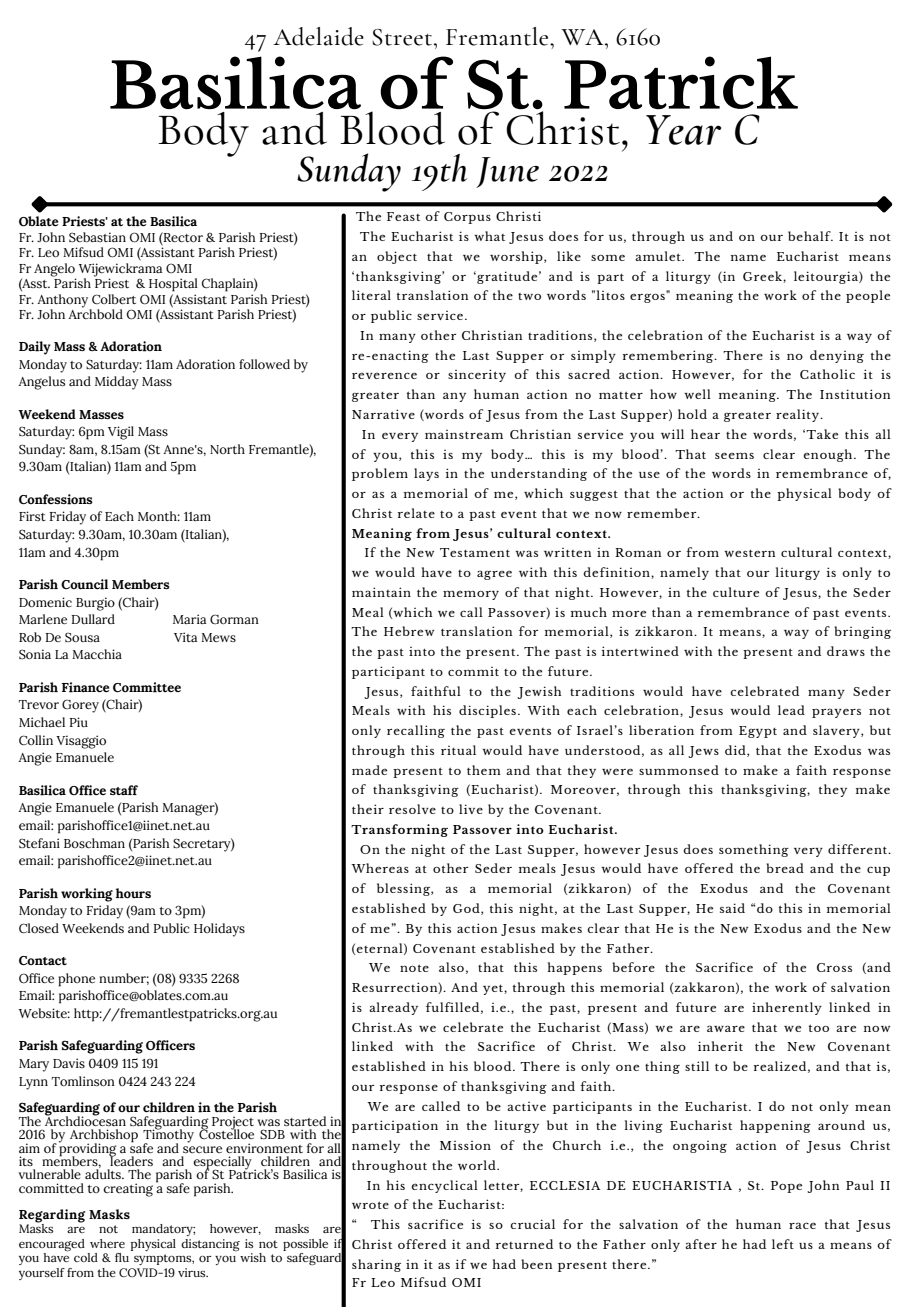 Image resolution: width=924 pixels, height=1307 pixels. I want to click on lays, so click(426, 474).
